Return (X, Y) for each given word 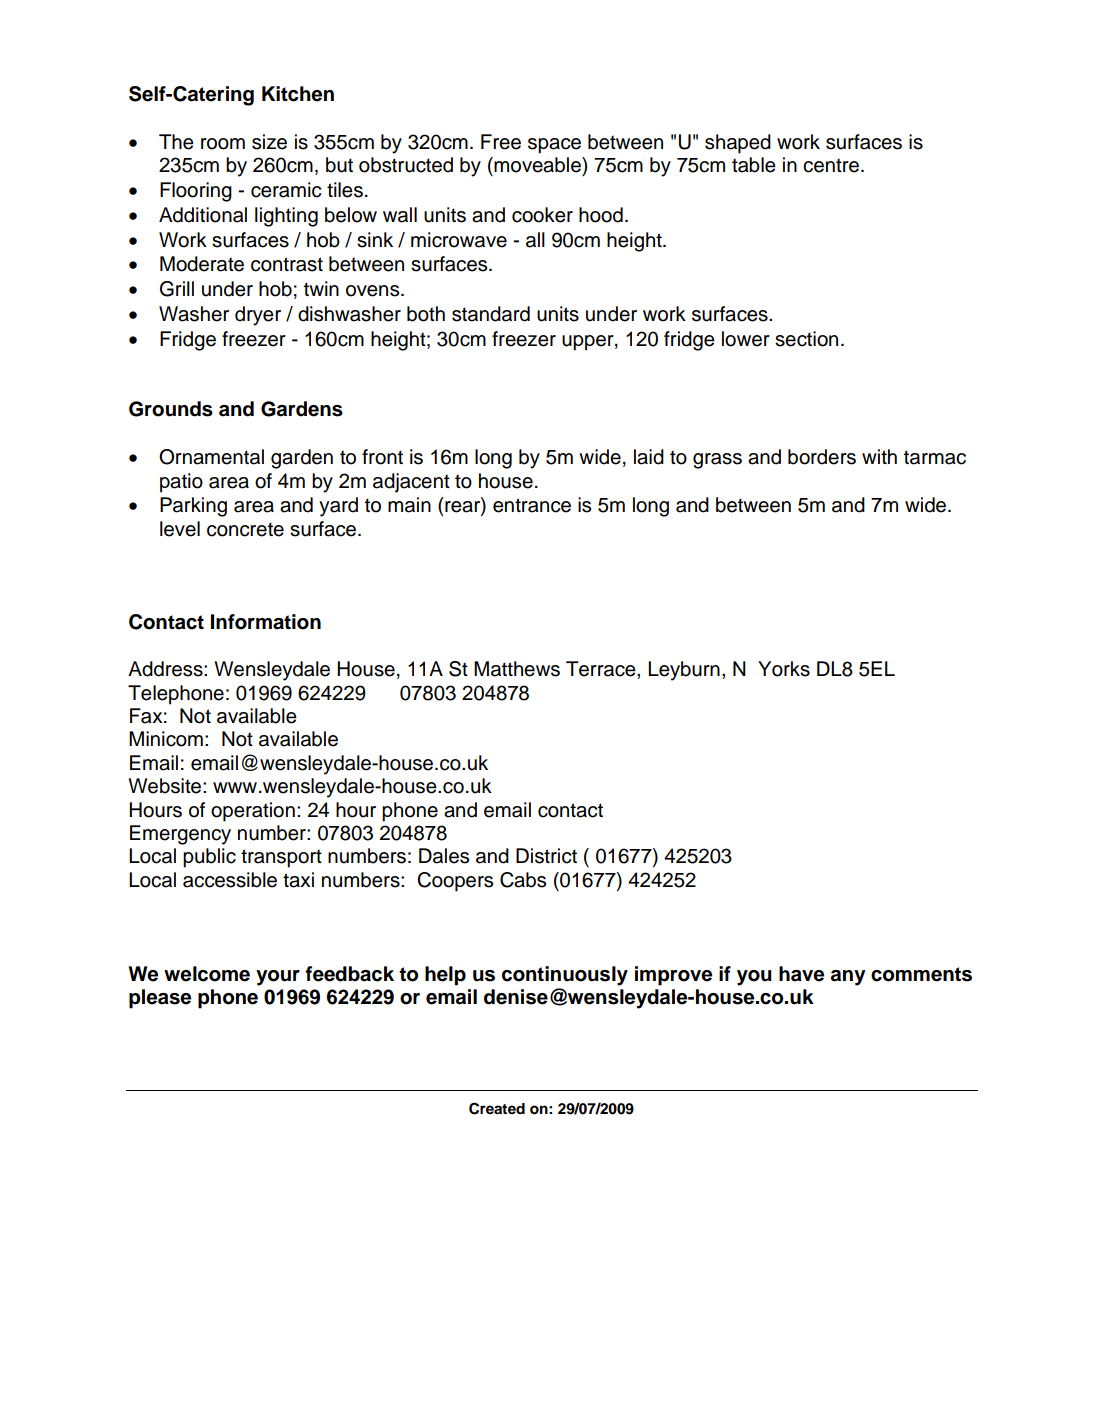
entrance (532, 505)
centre (832, 165)
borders (822, 457)
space (554, 146)
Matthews (517, 669)
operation (253, 812)
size (269, 142)
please (160, 999)
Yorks (784, 669)
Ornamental (211, 457)
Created (497, 1108)
